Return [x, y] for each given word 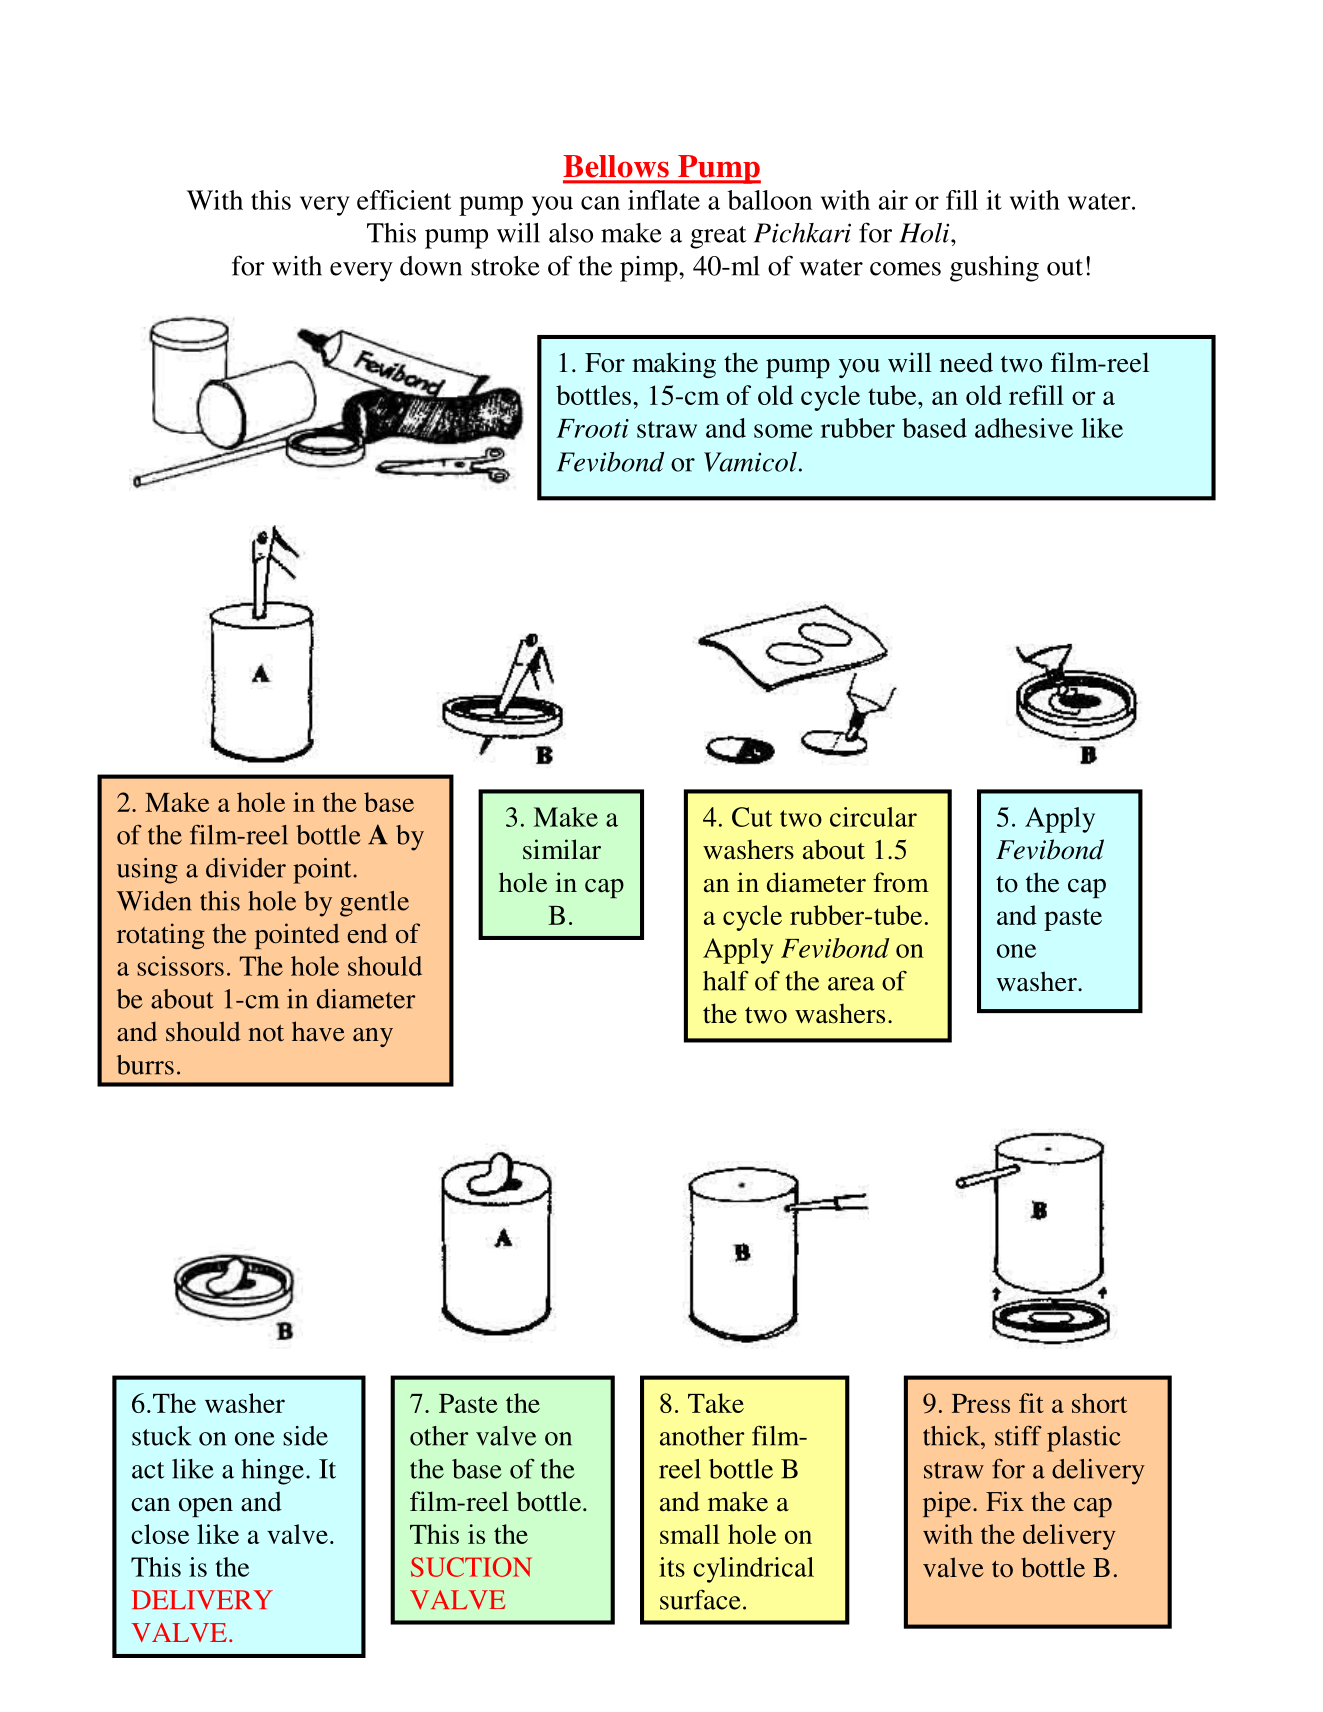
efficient [404, 200]
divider [246, 868]
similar [562, 849]
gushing [994, 269]
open [206, 1507]
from [901, 882]
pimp [650, 269]
